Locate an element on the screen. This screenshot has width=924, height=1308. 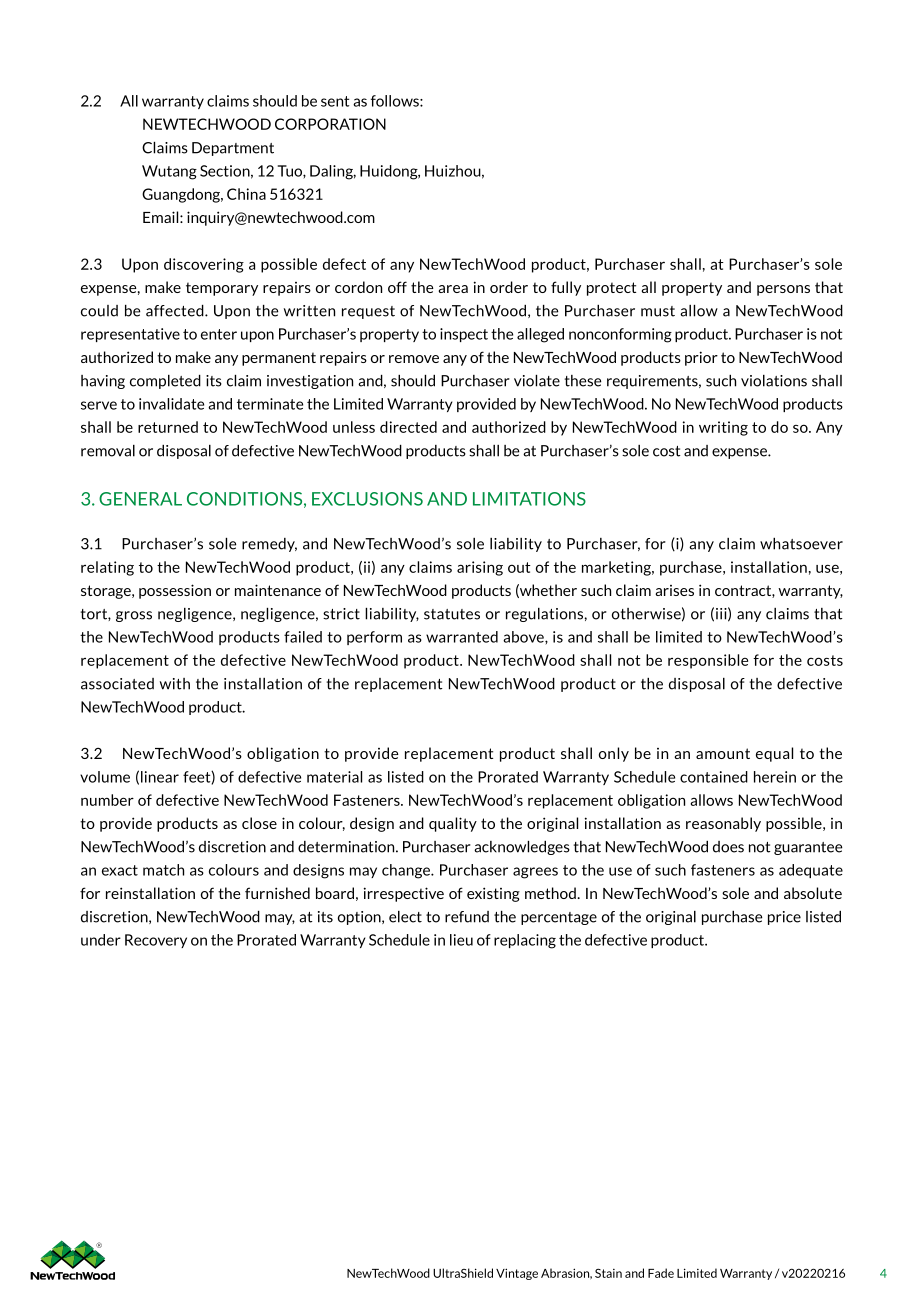
Stain is located at coordinates (608, 1273).
